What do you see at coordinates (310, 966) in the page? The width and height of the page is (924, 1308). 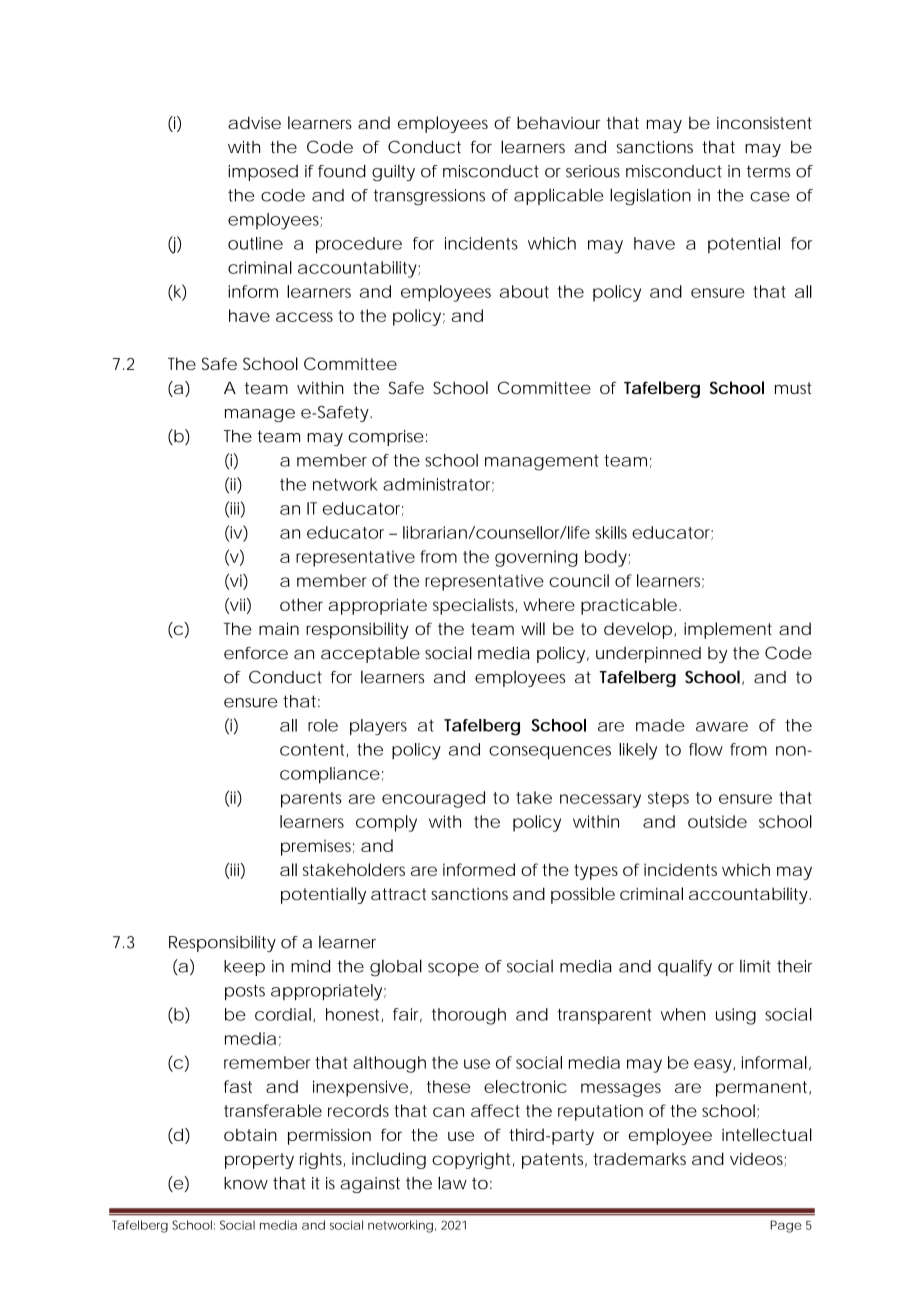 I see `mind` at bounding box center [310, 966].
